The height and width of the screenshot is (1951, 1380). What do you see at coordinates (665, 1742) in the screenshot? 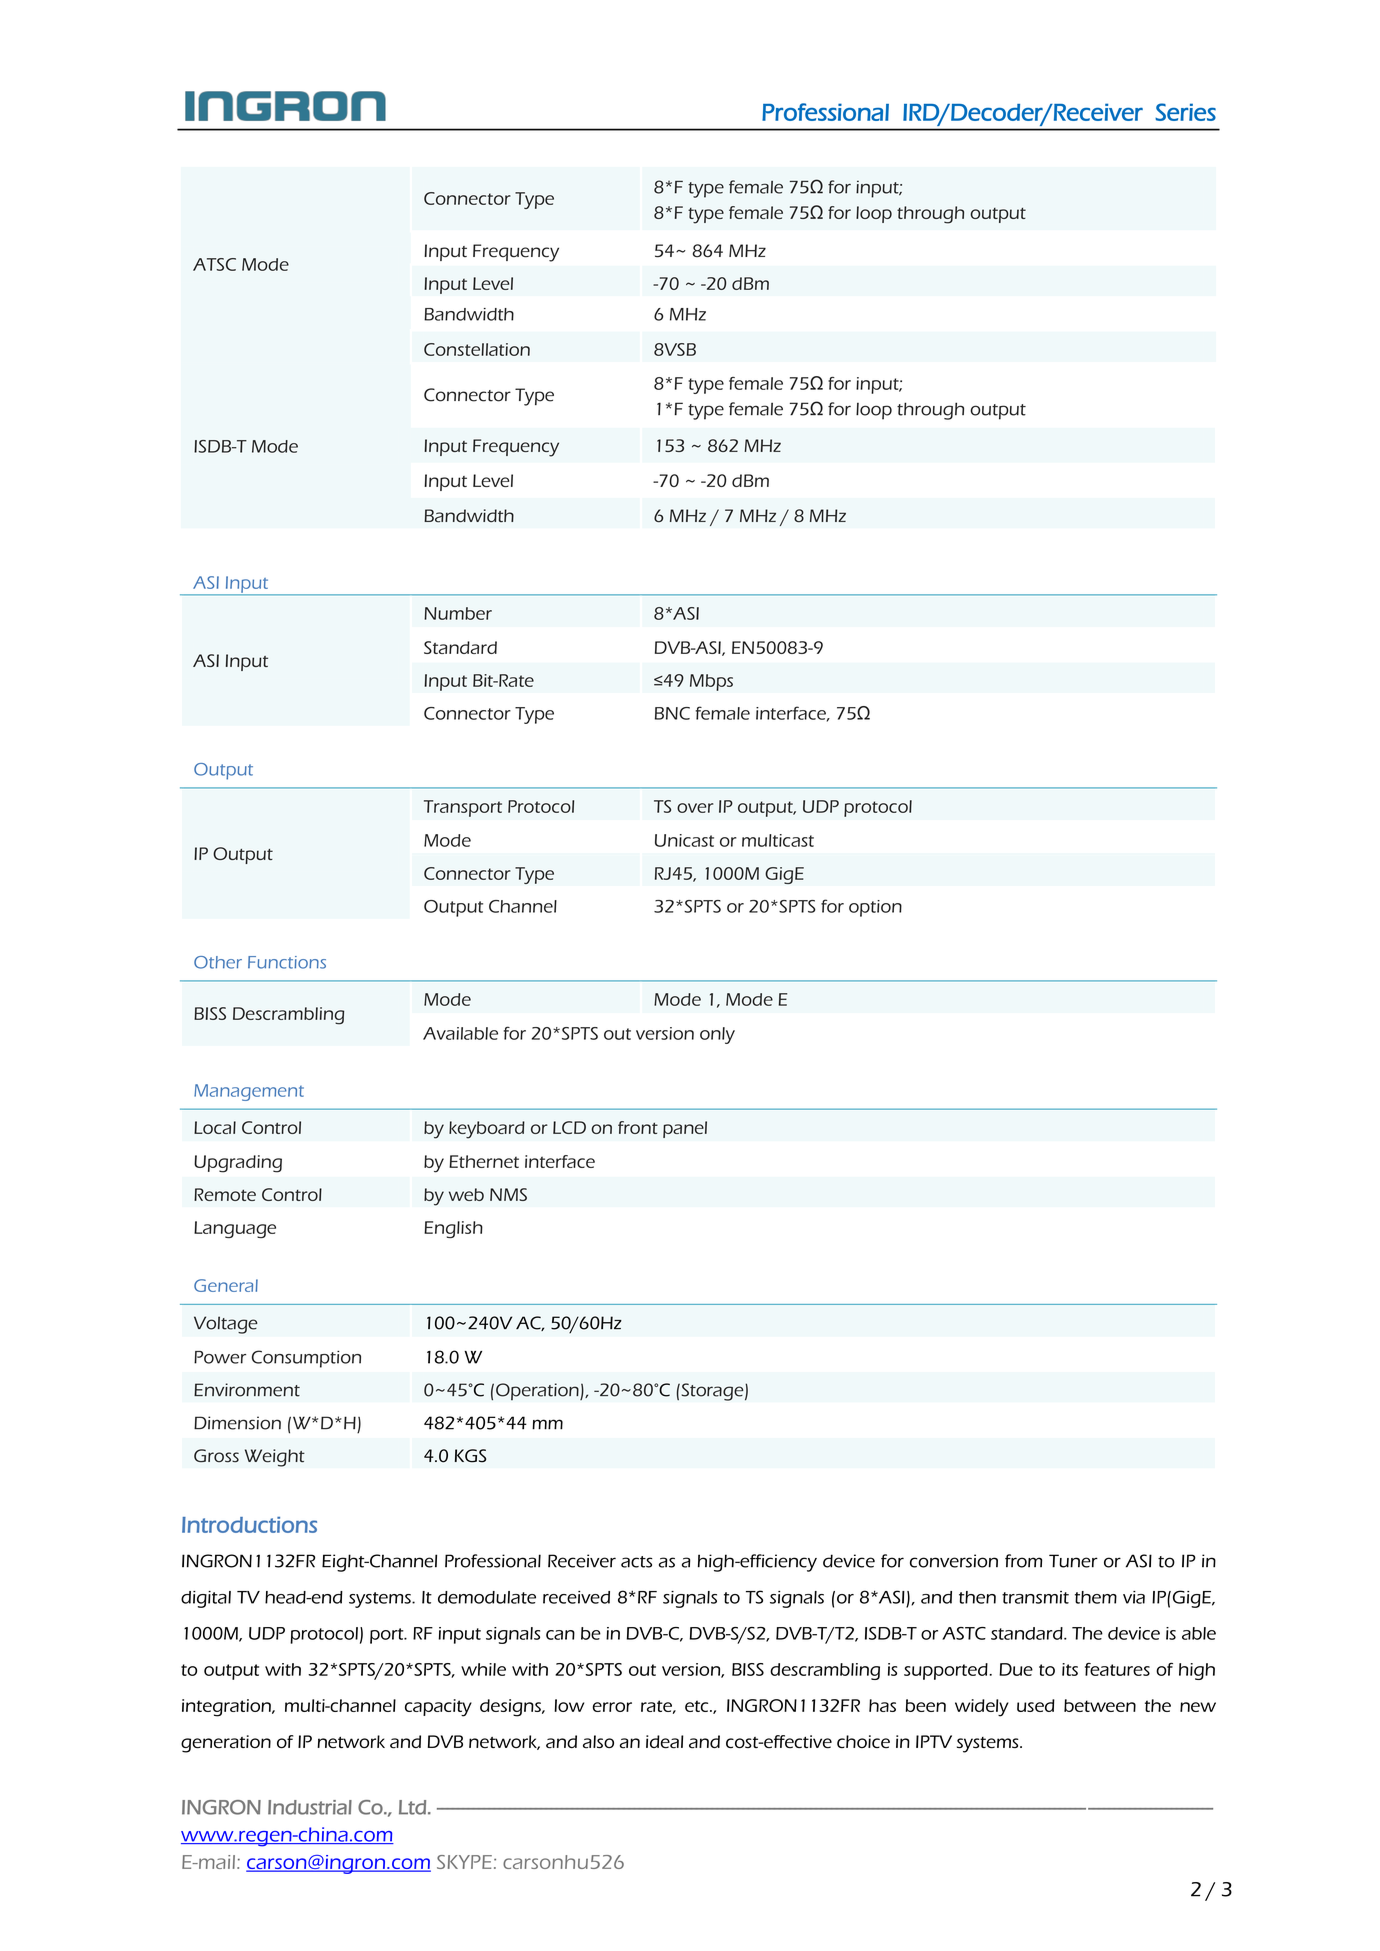
I see `ideal` at bounding box center [665, 1742].
